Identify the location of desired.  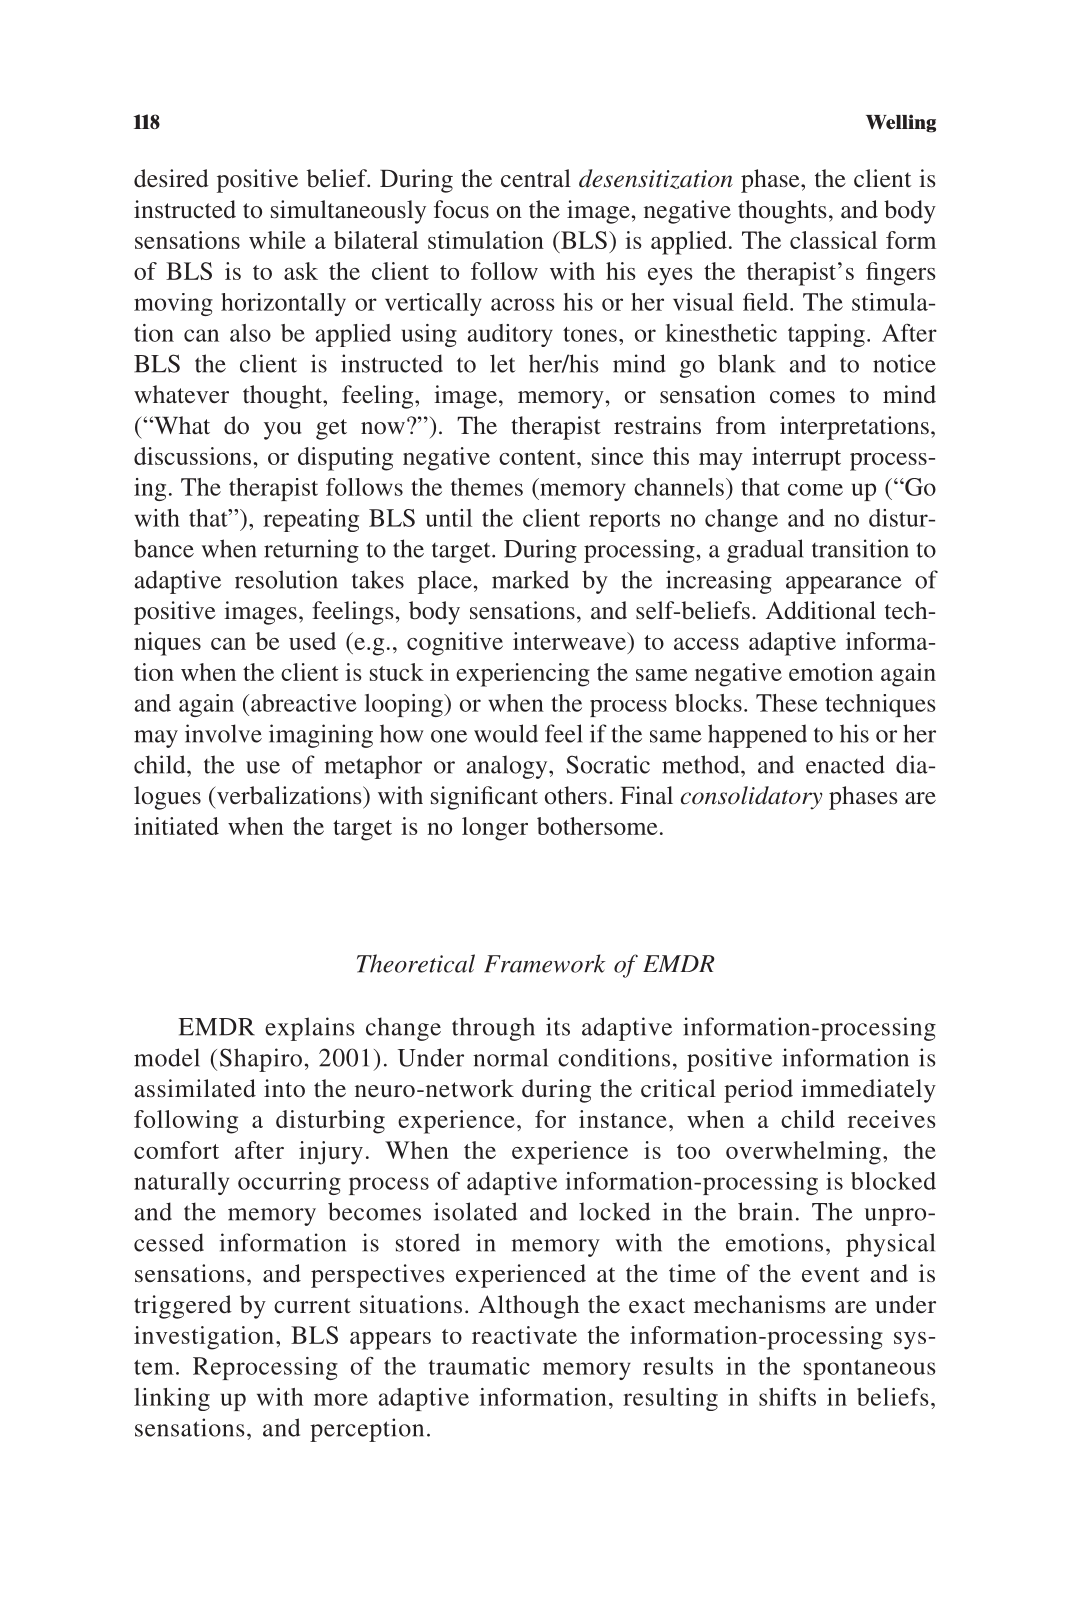
(171, 178).
